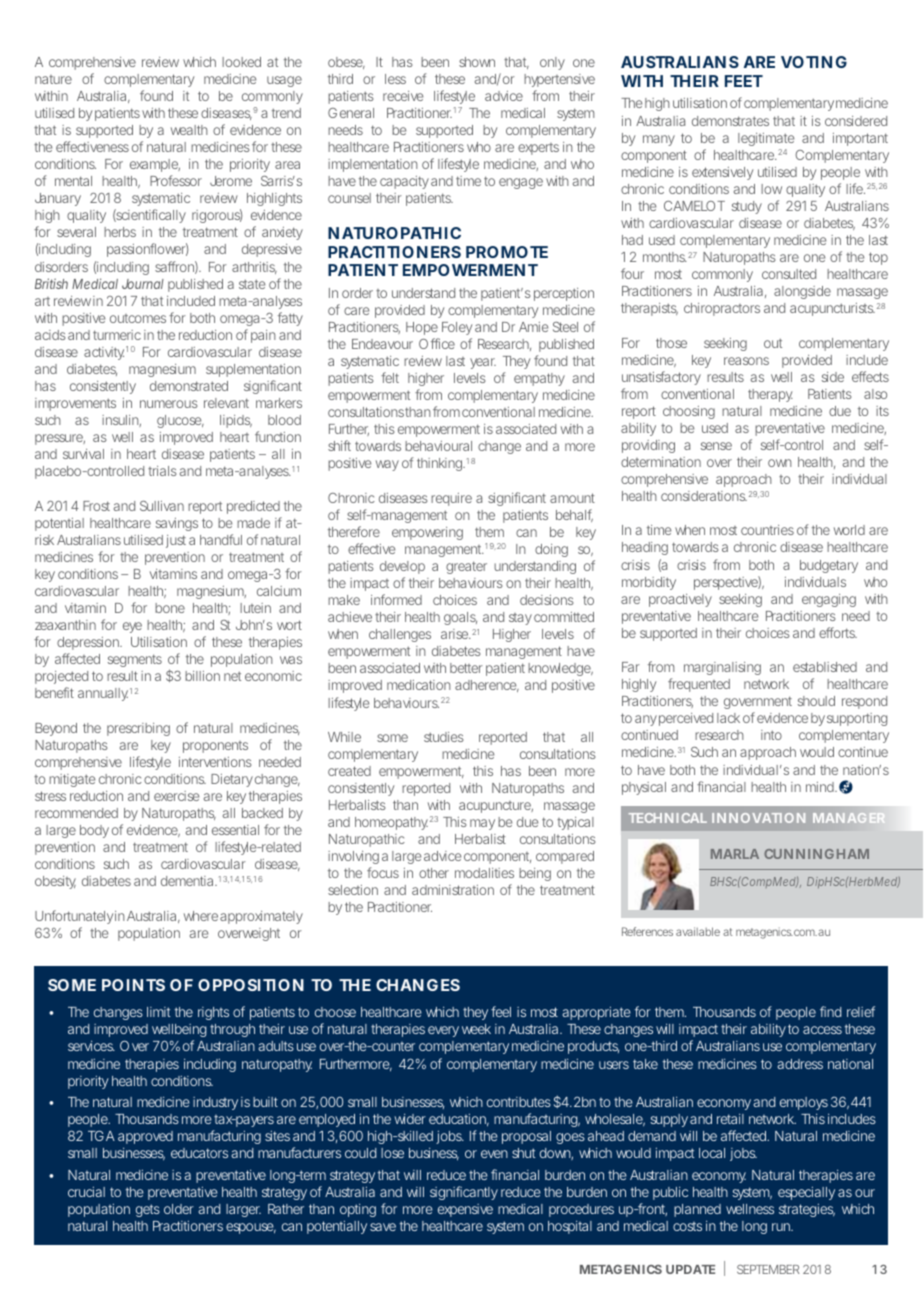 The image size is (924, 1307). Describe the element at coordinates (453, 890) in the screenshot. I see `administration` at that location.
